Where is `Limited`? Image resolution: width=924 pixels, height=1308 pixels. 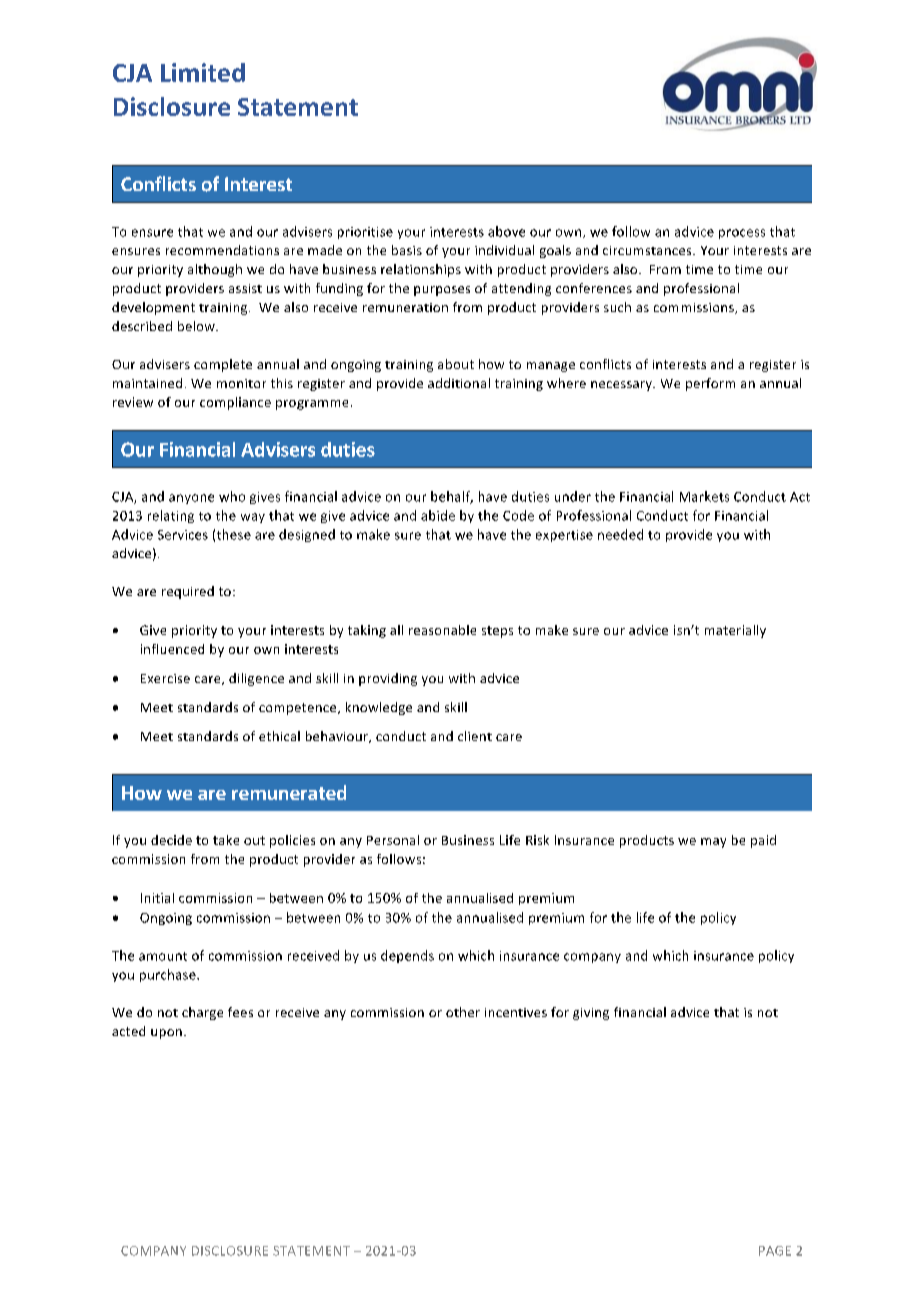
Limited is located at coordinates (203, 72).
